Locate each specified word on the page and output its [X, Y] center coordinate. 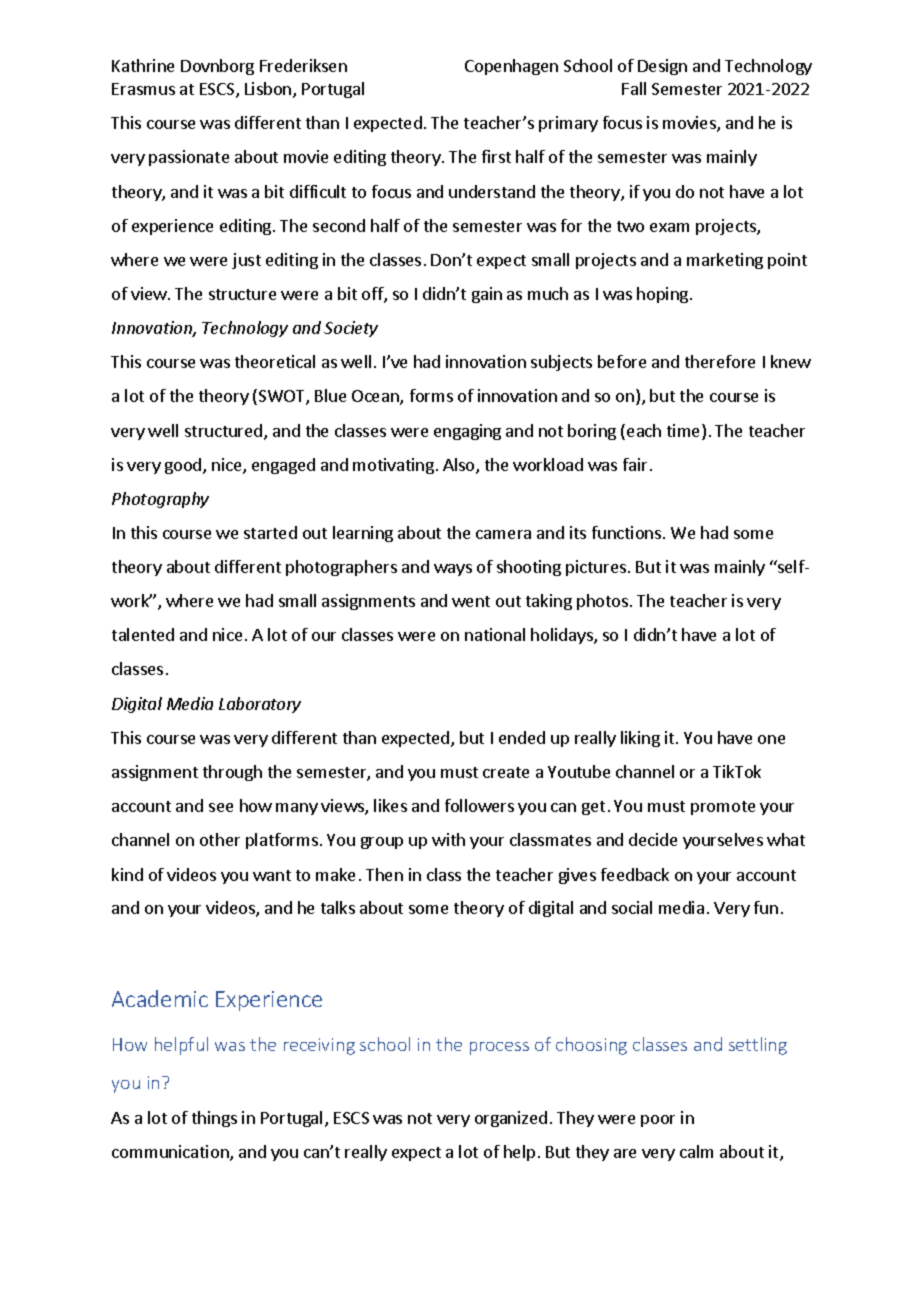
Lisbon [269, 90]
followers [479, 805]
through [232, 773]
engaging [467, 432]
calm [696, 1151]
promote [723, 808]
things [214, 1119]
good [184, 466]
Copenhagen [511, 67]
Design [662, 67]
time [685, 432]
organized [511, 1119]
